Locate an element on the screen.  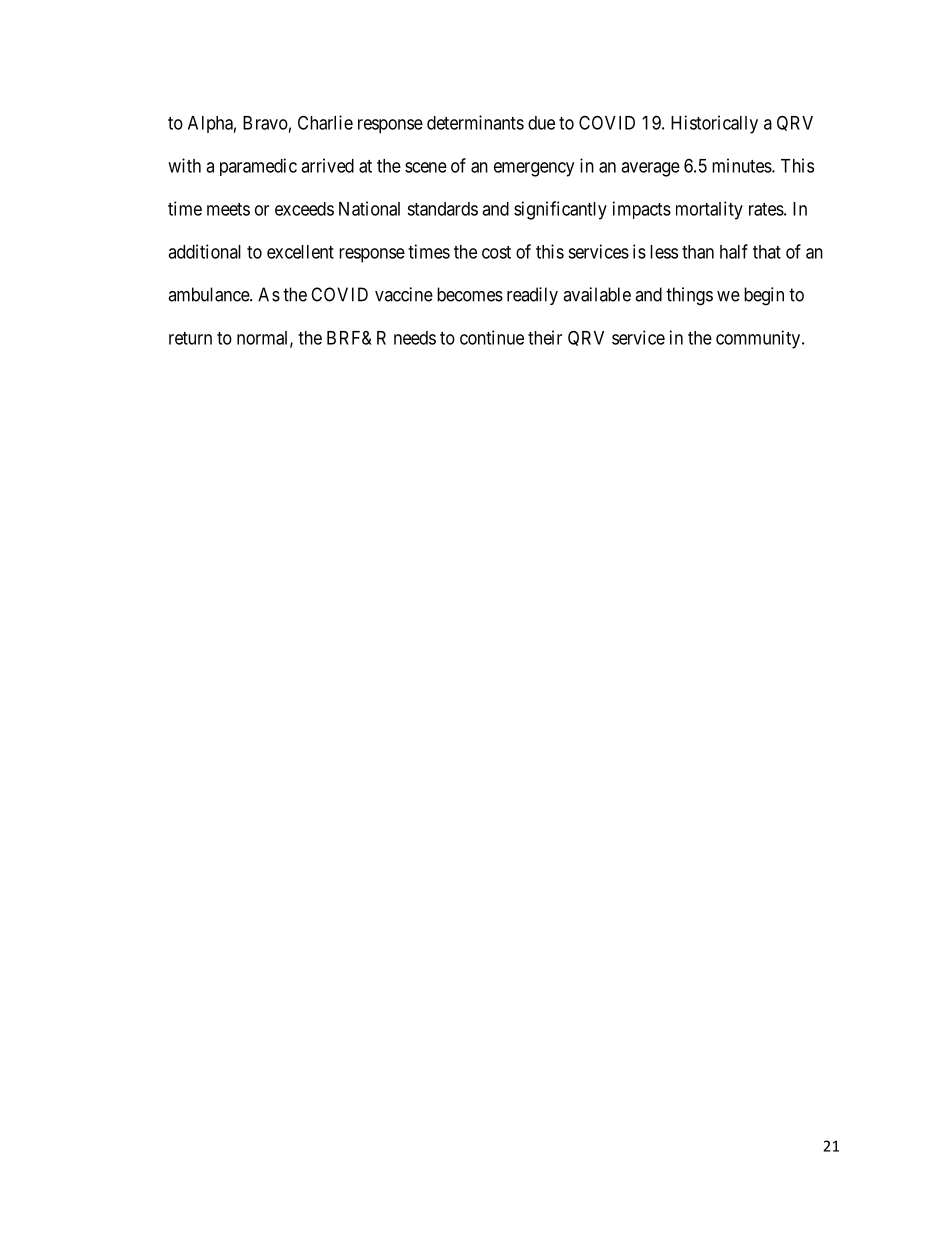
return is located at coordinates (190, 338).
